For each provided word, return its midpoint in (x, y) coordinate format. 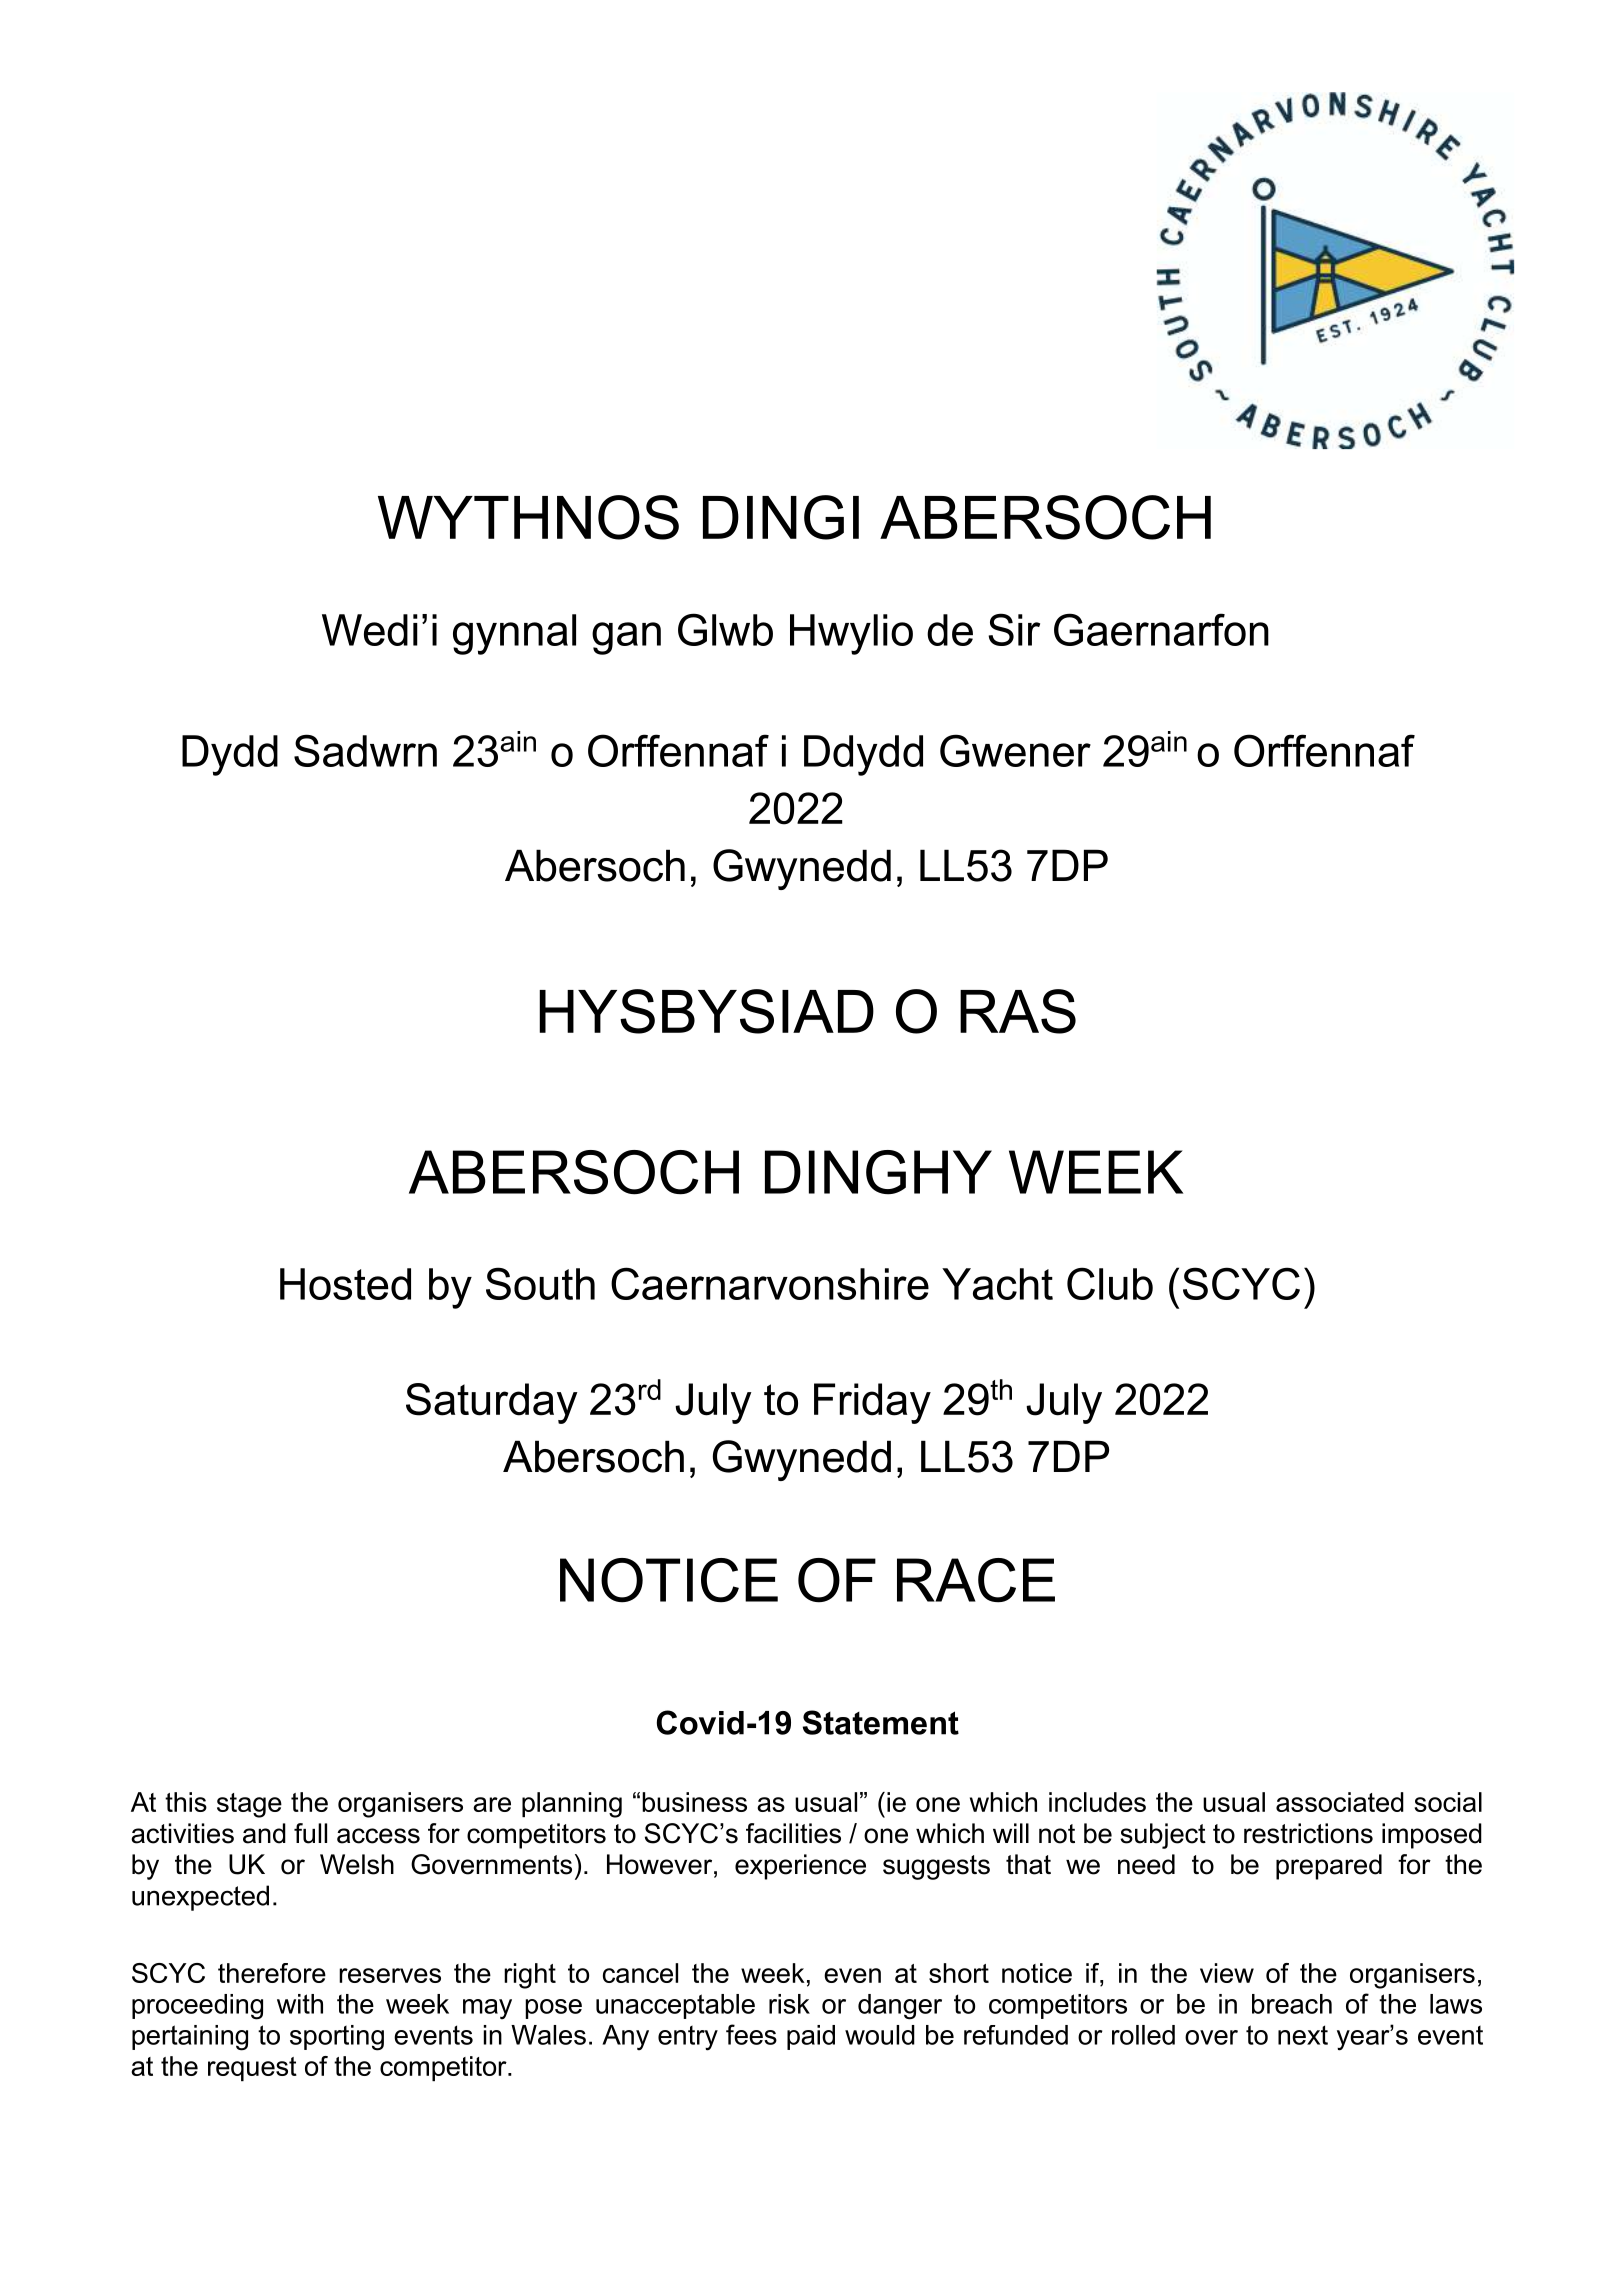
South (540, 1283)
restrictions (1308, 1833)
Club (1110, 1283)
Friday (872, 1403)
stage (249, 1805)
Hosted (345, 1284)
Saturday (492, 1403)
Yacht (997, 1284)
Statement (881, 1722)
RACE (976, 1580)
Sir (1014, 629)
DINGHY (878, 1172)
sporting (337, 2038)
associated (1340, 1802)
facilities (793, 1833)
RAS (1018, 1011)
